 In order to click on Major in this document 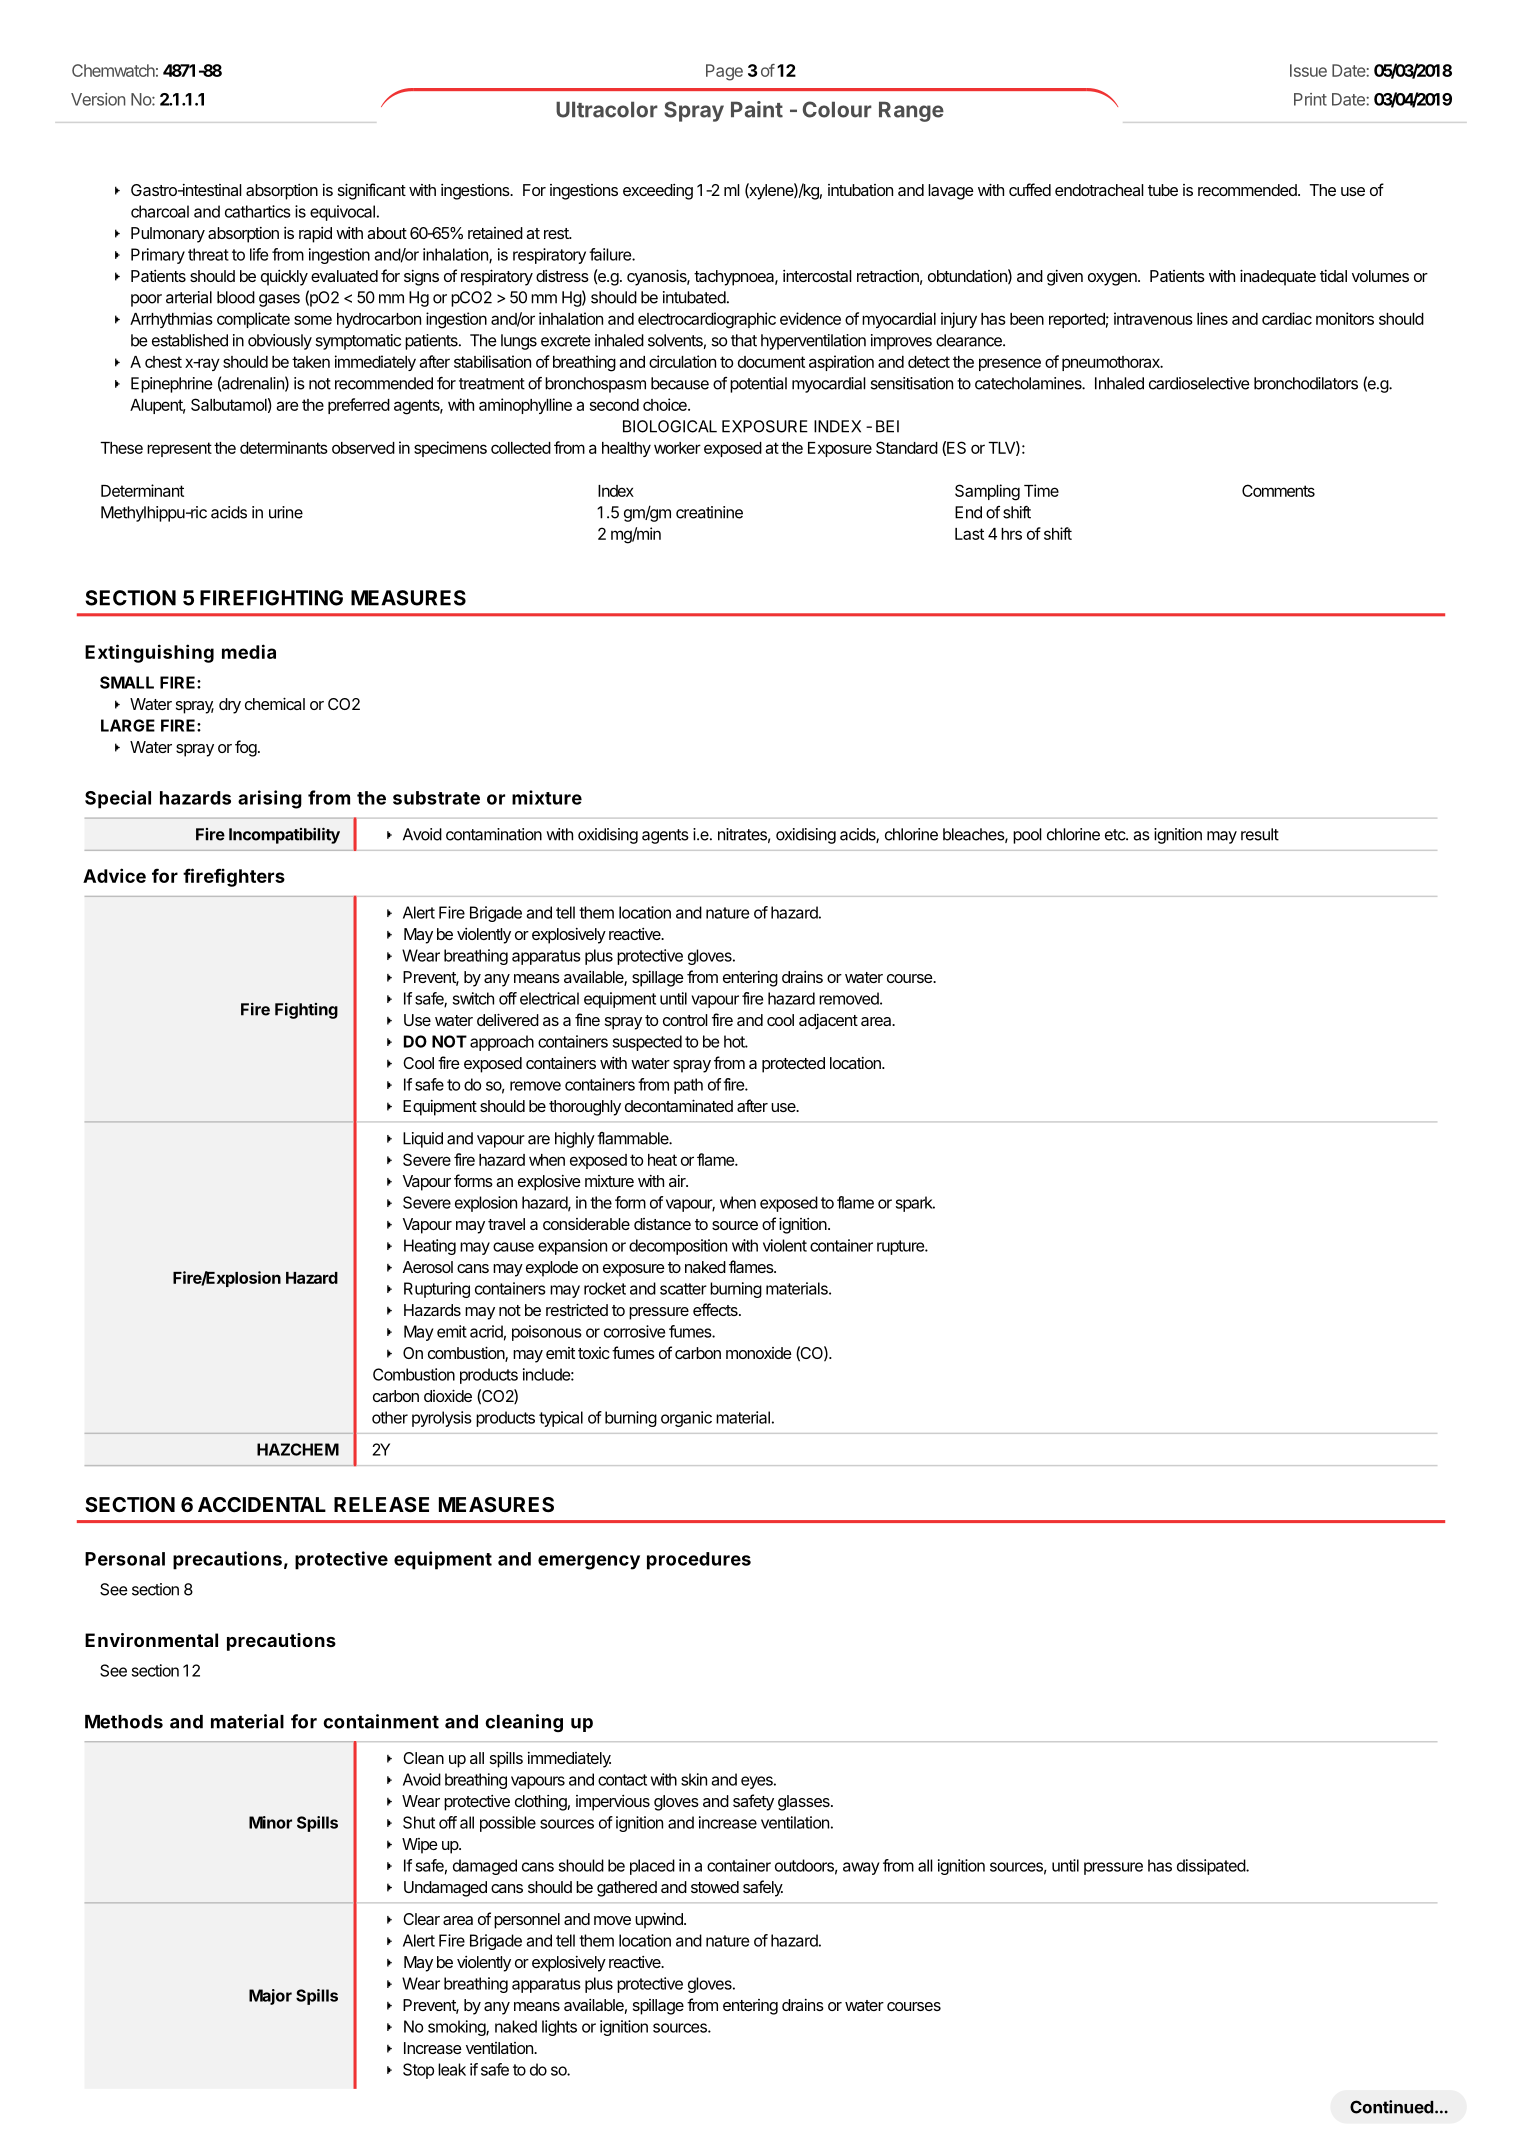, I will do `click(270, 1997)`.
